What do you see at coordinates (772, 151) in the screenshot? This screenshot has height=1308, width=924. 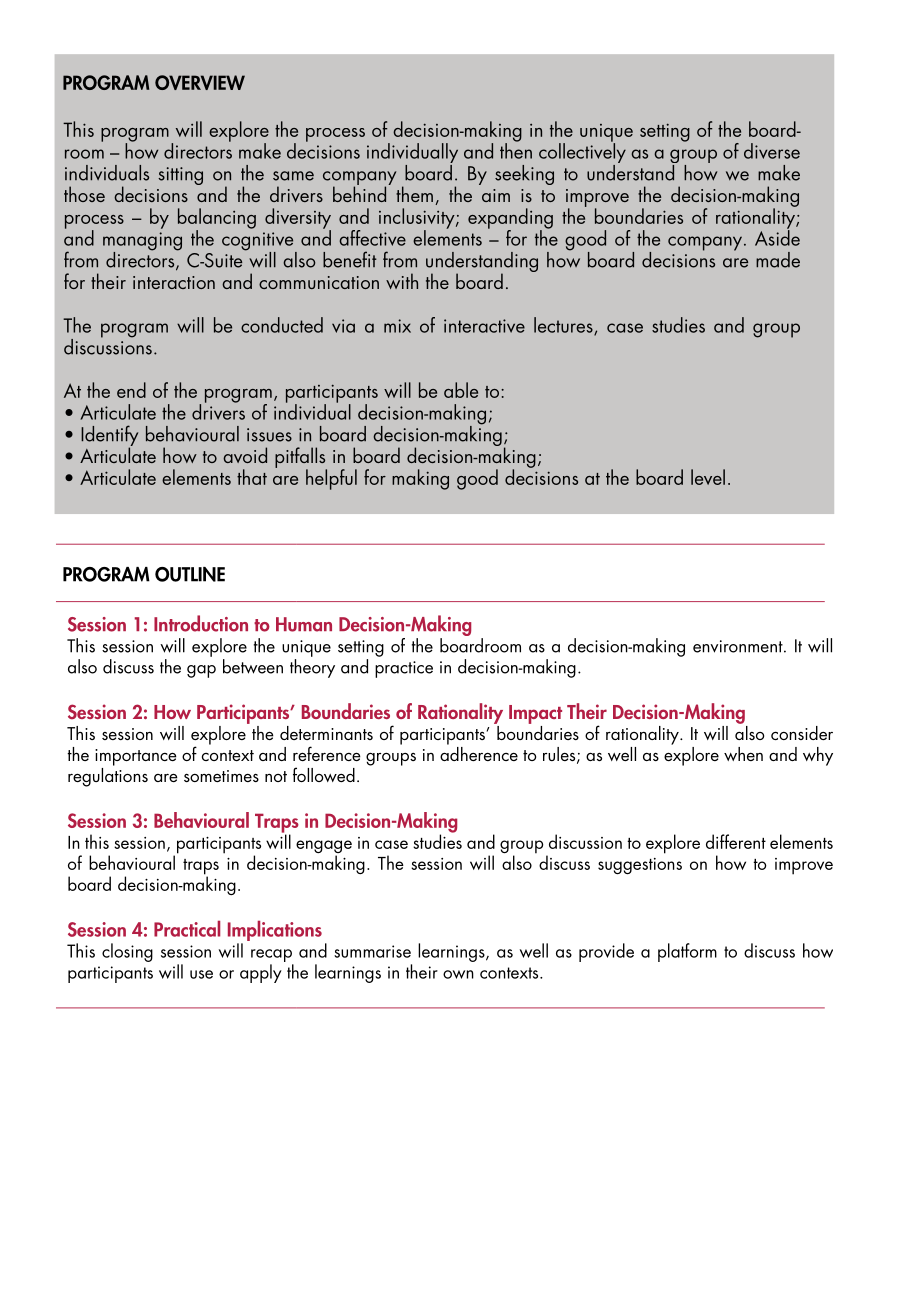 I see `diverse` at bounding box center [772, 151].
